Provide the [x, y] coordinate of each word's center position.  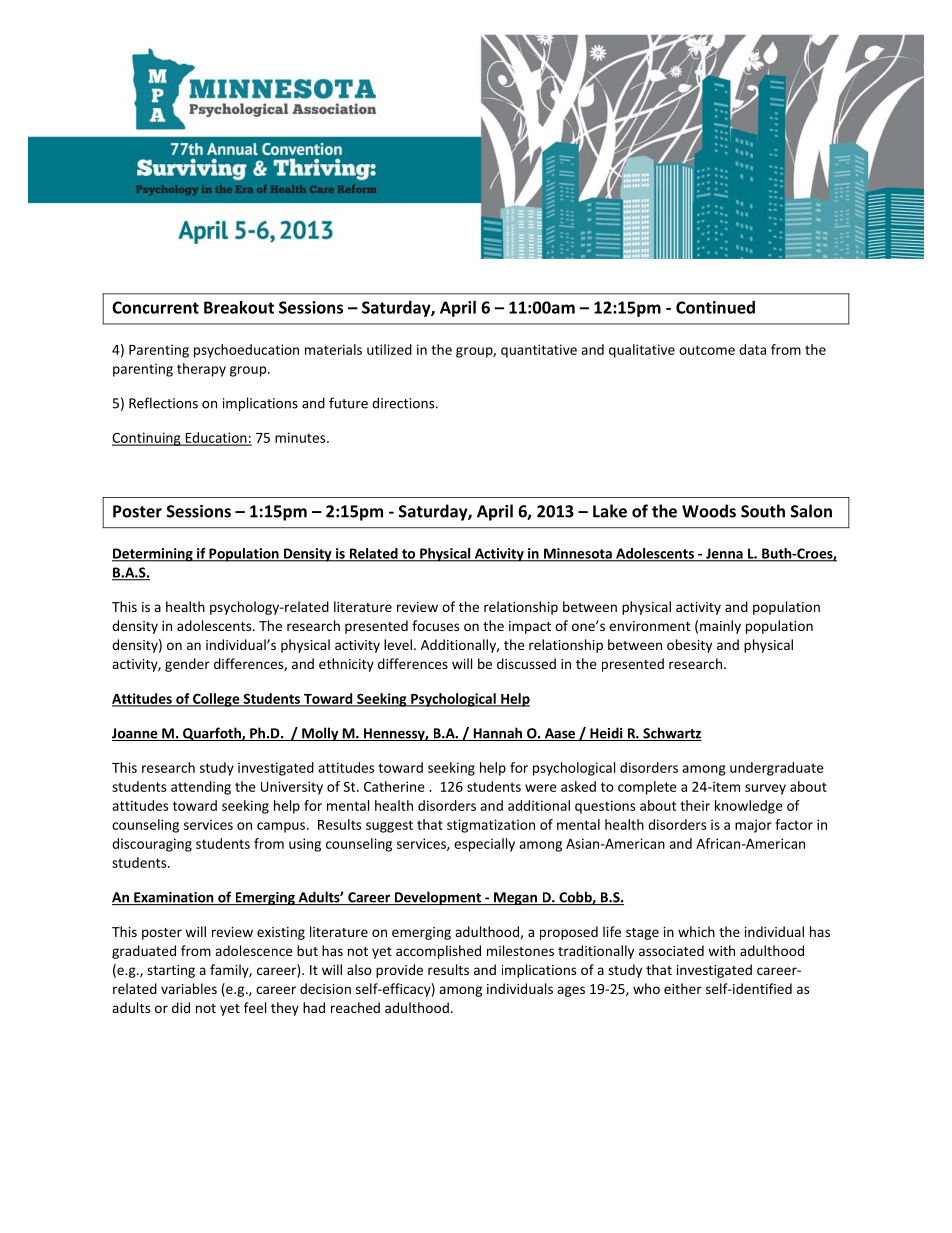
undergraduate [777, 769]
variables [189, 988]
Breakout [239, 307]
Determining [153, 555]
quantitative [539, 351]
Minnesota [578, 554]
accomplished [438, 952]
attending [201, 788]
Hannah [497, 734]
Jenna [724, 554]
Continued [715, 307]
